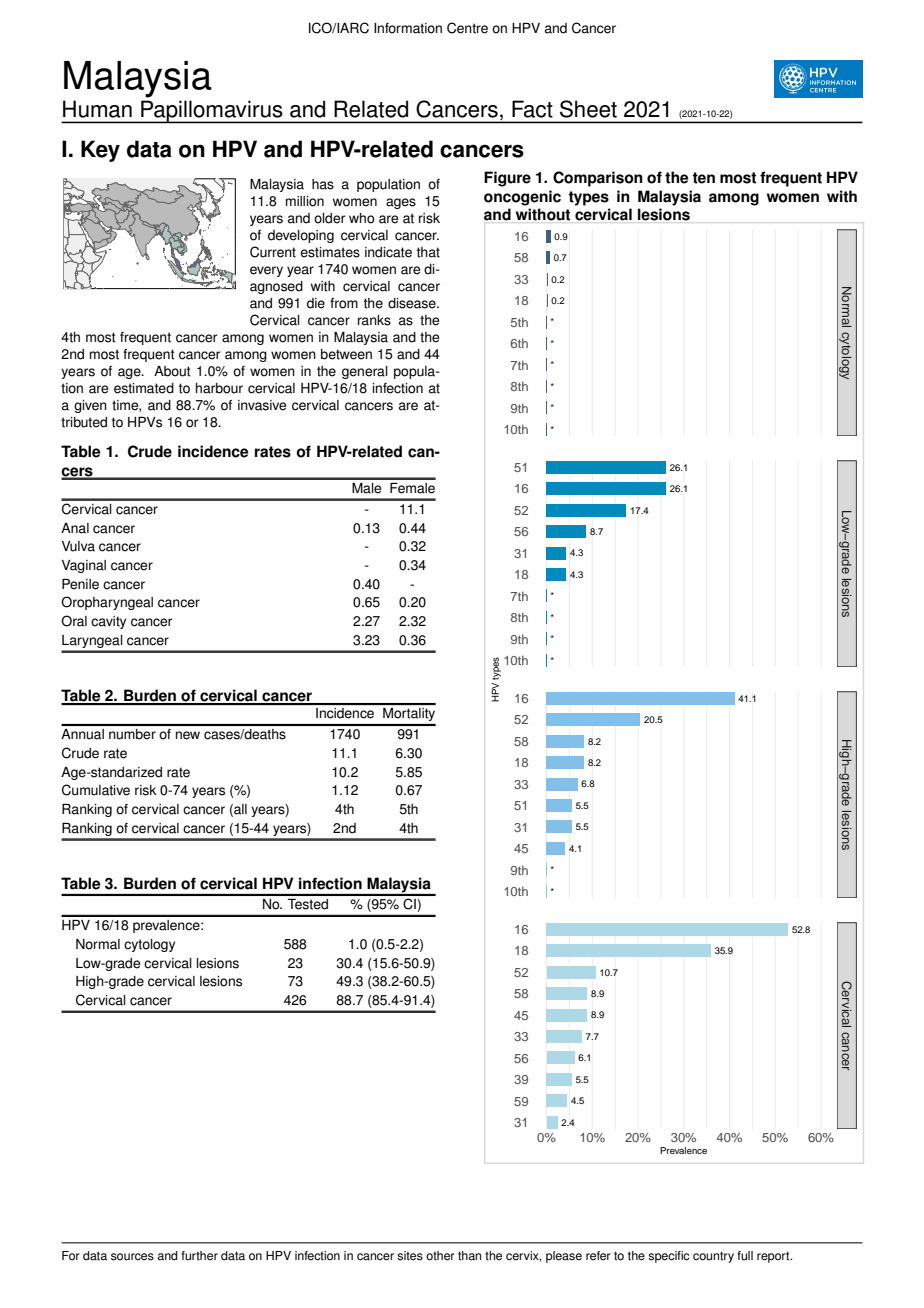  Describe the element at coordinates (668, 1257) in the page. I see `specific` at that location.
